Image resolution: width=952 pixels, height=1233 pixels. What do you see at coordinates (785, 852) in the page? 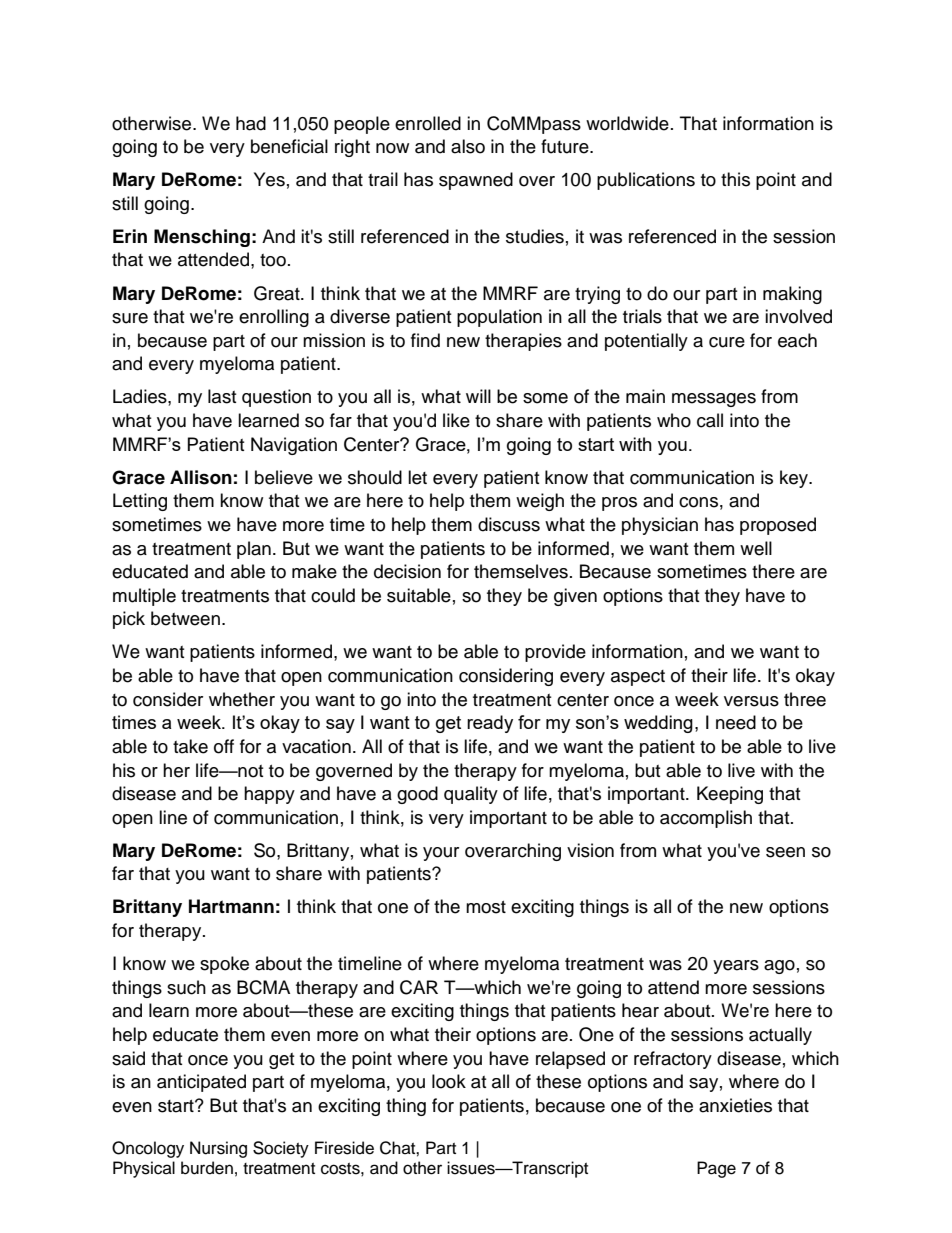
I see `seen` at bounding box center [785, 852].
